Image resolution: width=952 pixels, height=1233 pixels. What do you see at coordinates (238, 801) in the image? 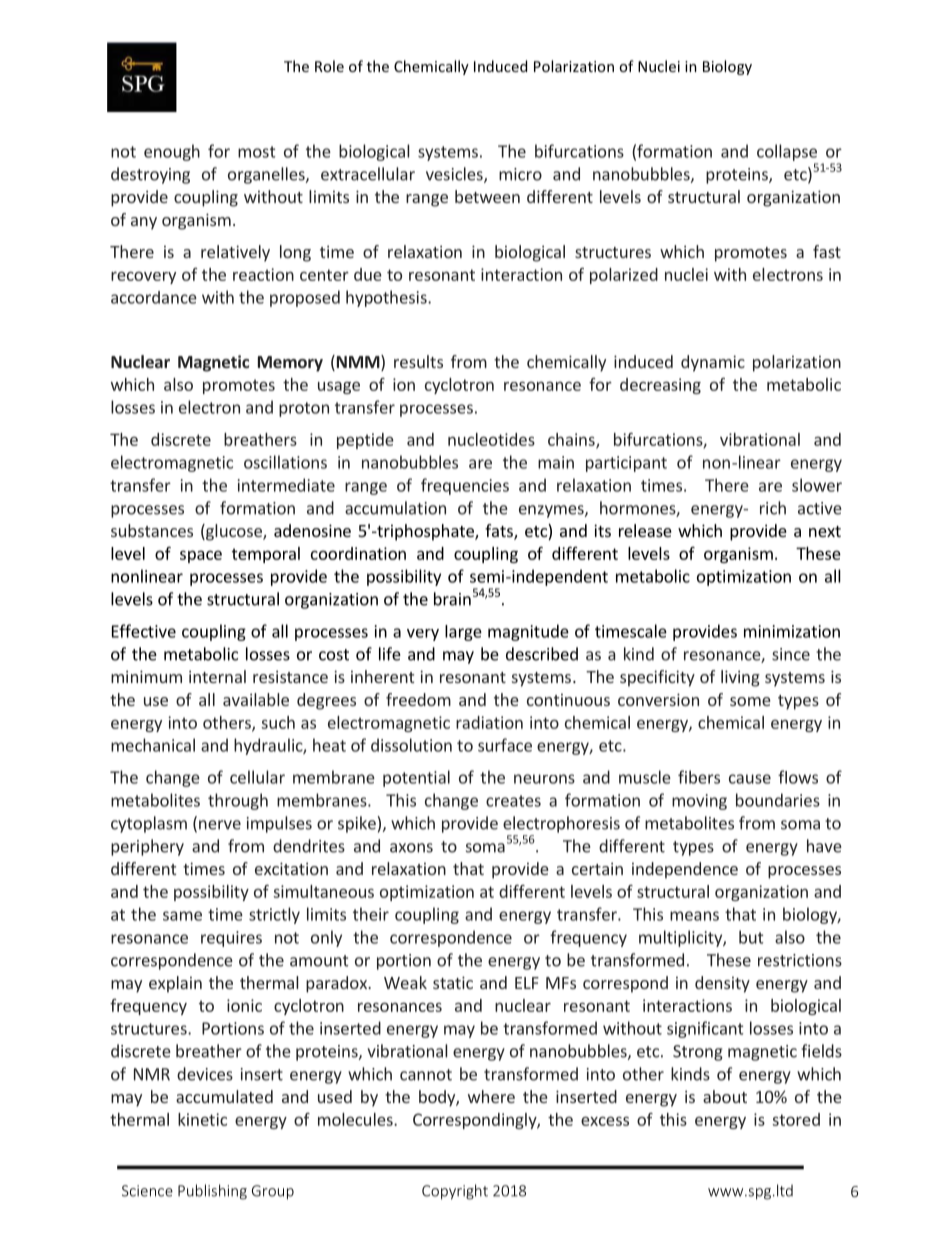
I see `through` at bounding box center [238, 801].
